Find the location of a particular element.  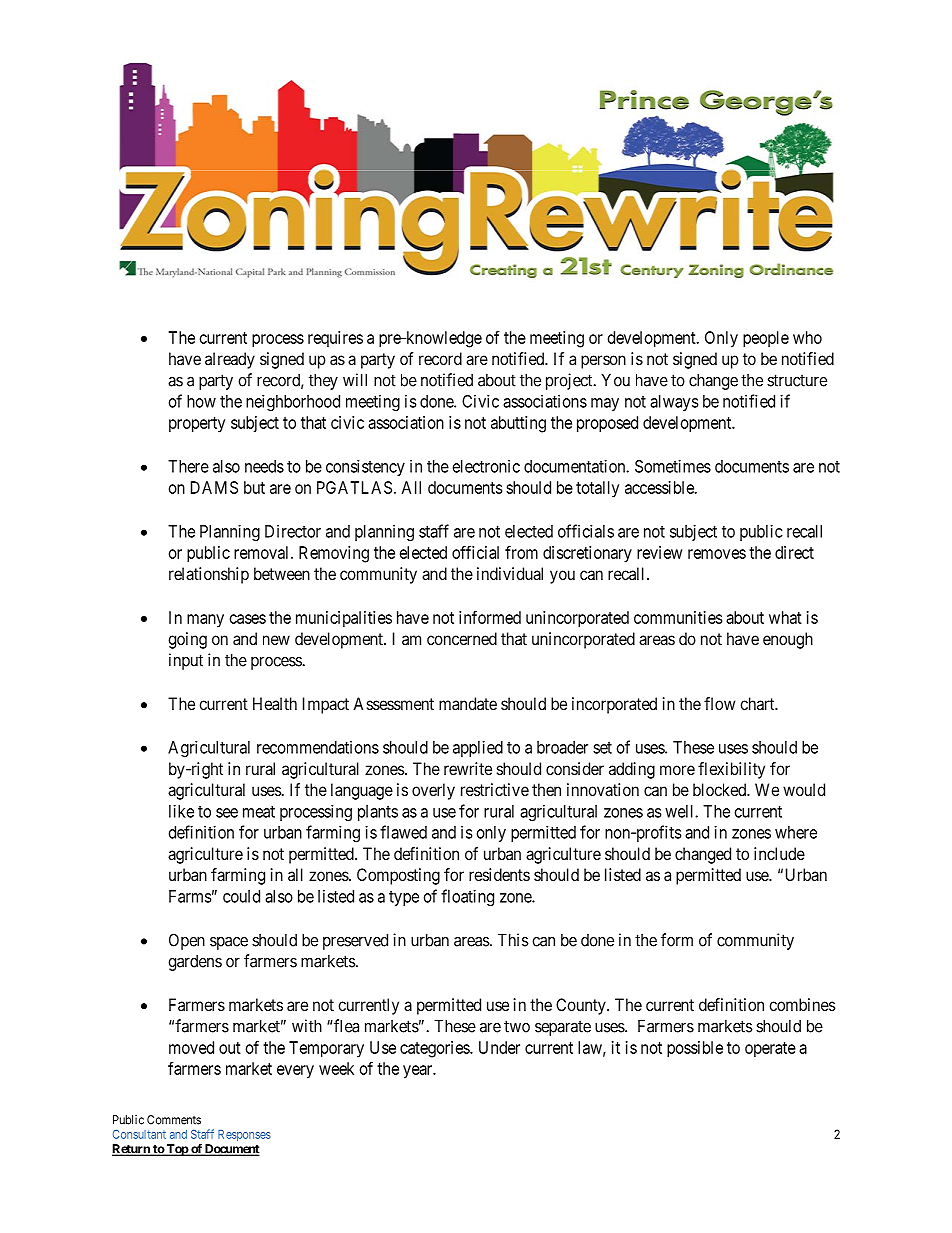

flexibility is located at coordinates (731, 770).
